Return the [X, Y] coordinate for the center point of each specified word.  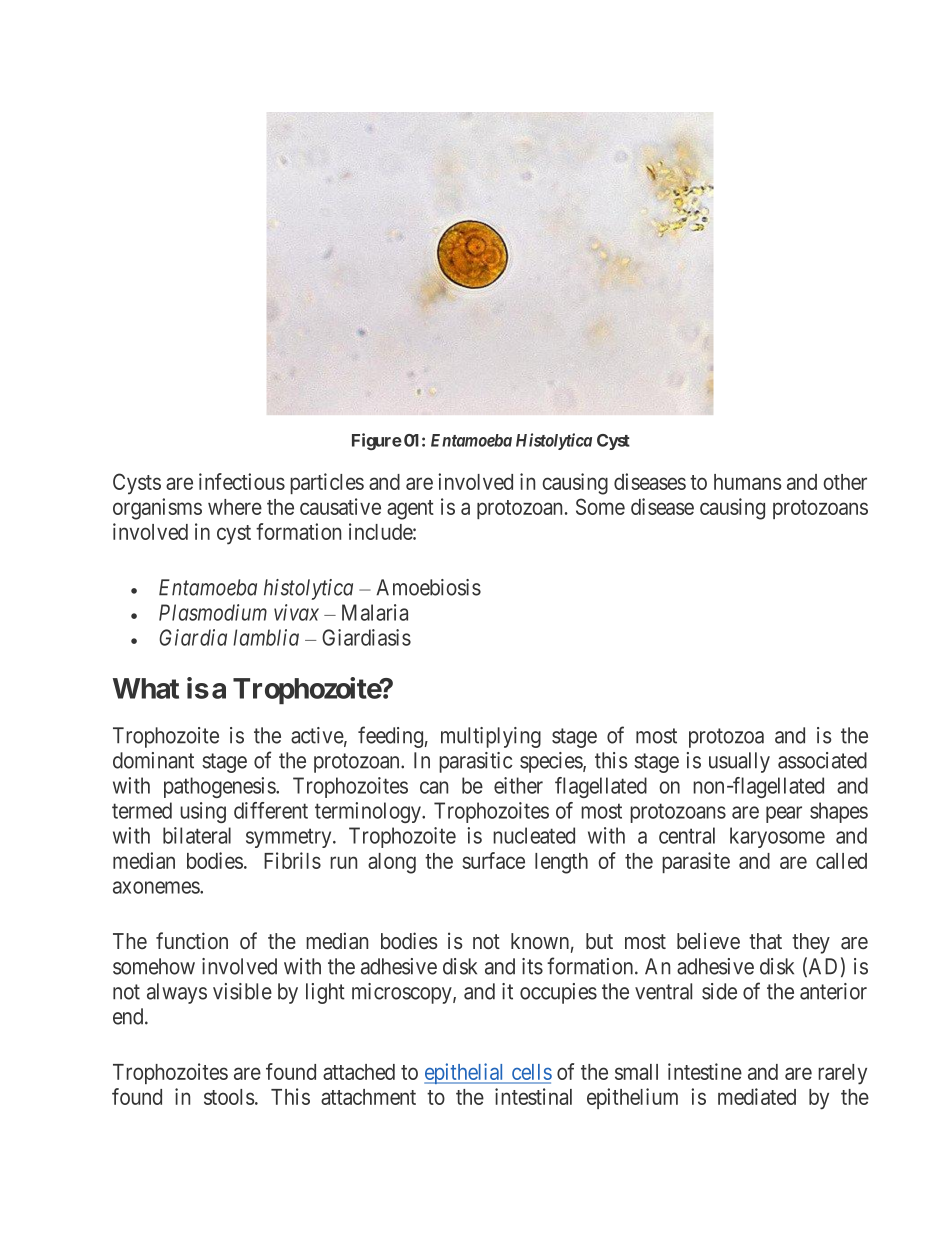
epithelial [465, 1073]
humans [748, 482]
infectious [242, 481]
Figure [377, 441]
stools [229, 1097]
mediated [757, 1096]
